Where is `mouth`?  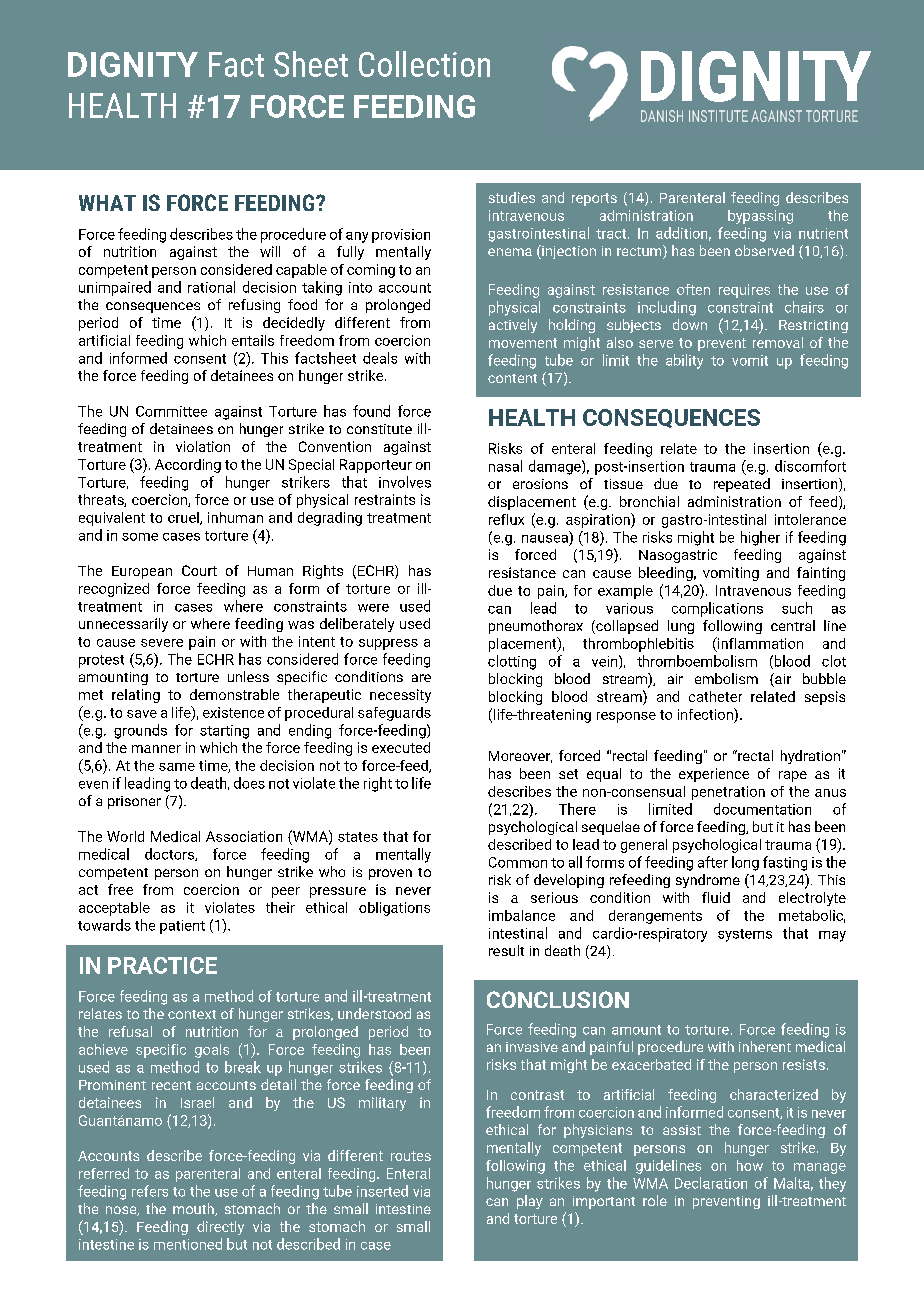
mouth is located at coordinates (194, 1209).
